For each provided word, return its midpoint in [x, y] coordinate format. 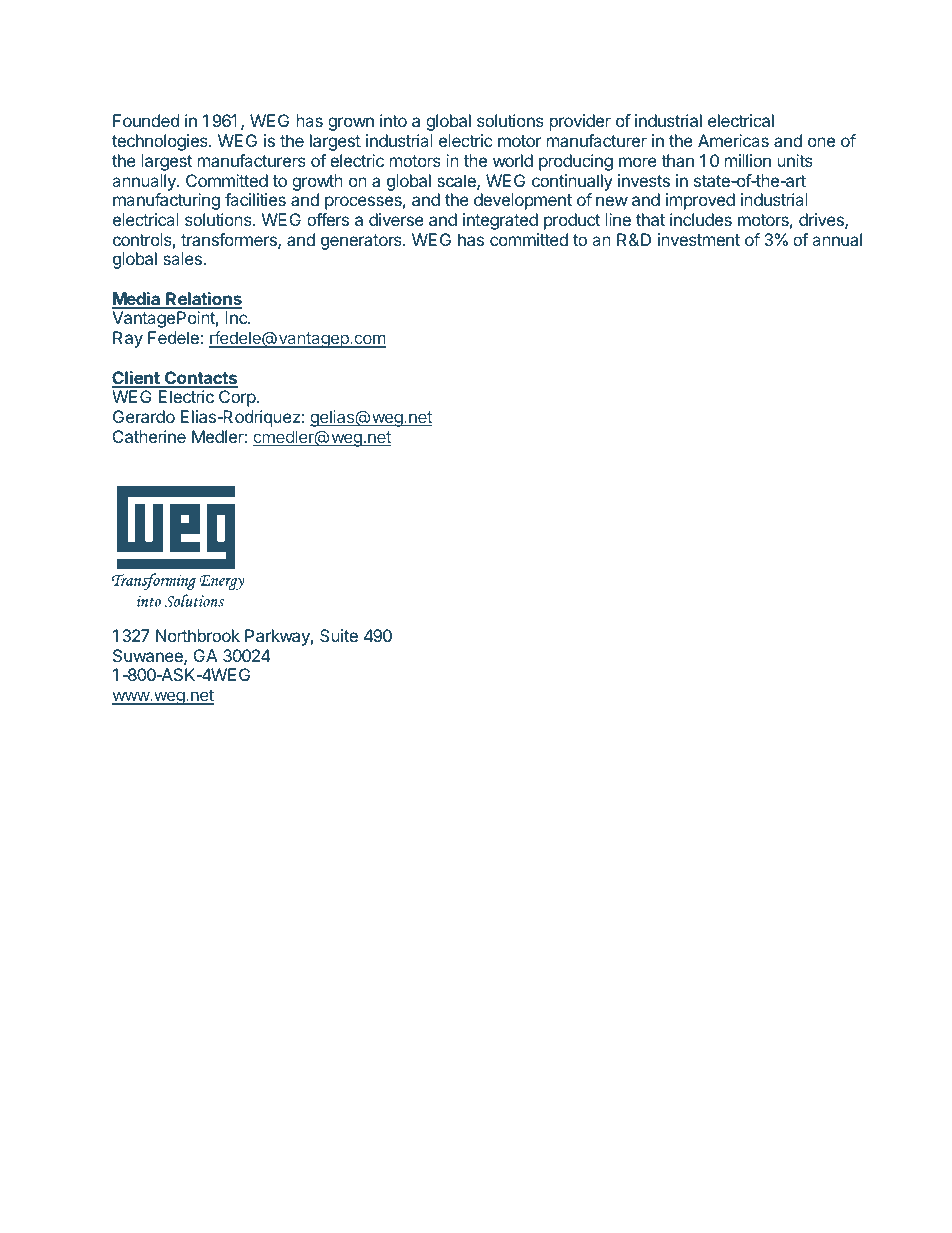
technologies [161, 142]
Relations [203, 300]
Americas [733, 140]
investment [699, 239]
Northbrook [198, 635]
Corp [237, 398]
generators [362, 242]
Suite [339, 635]
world [513, 160]
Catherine [149, 436]
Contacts [200, 379]
